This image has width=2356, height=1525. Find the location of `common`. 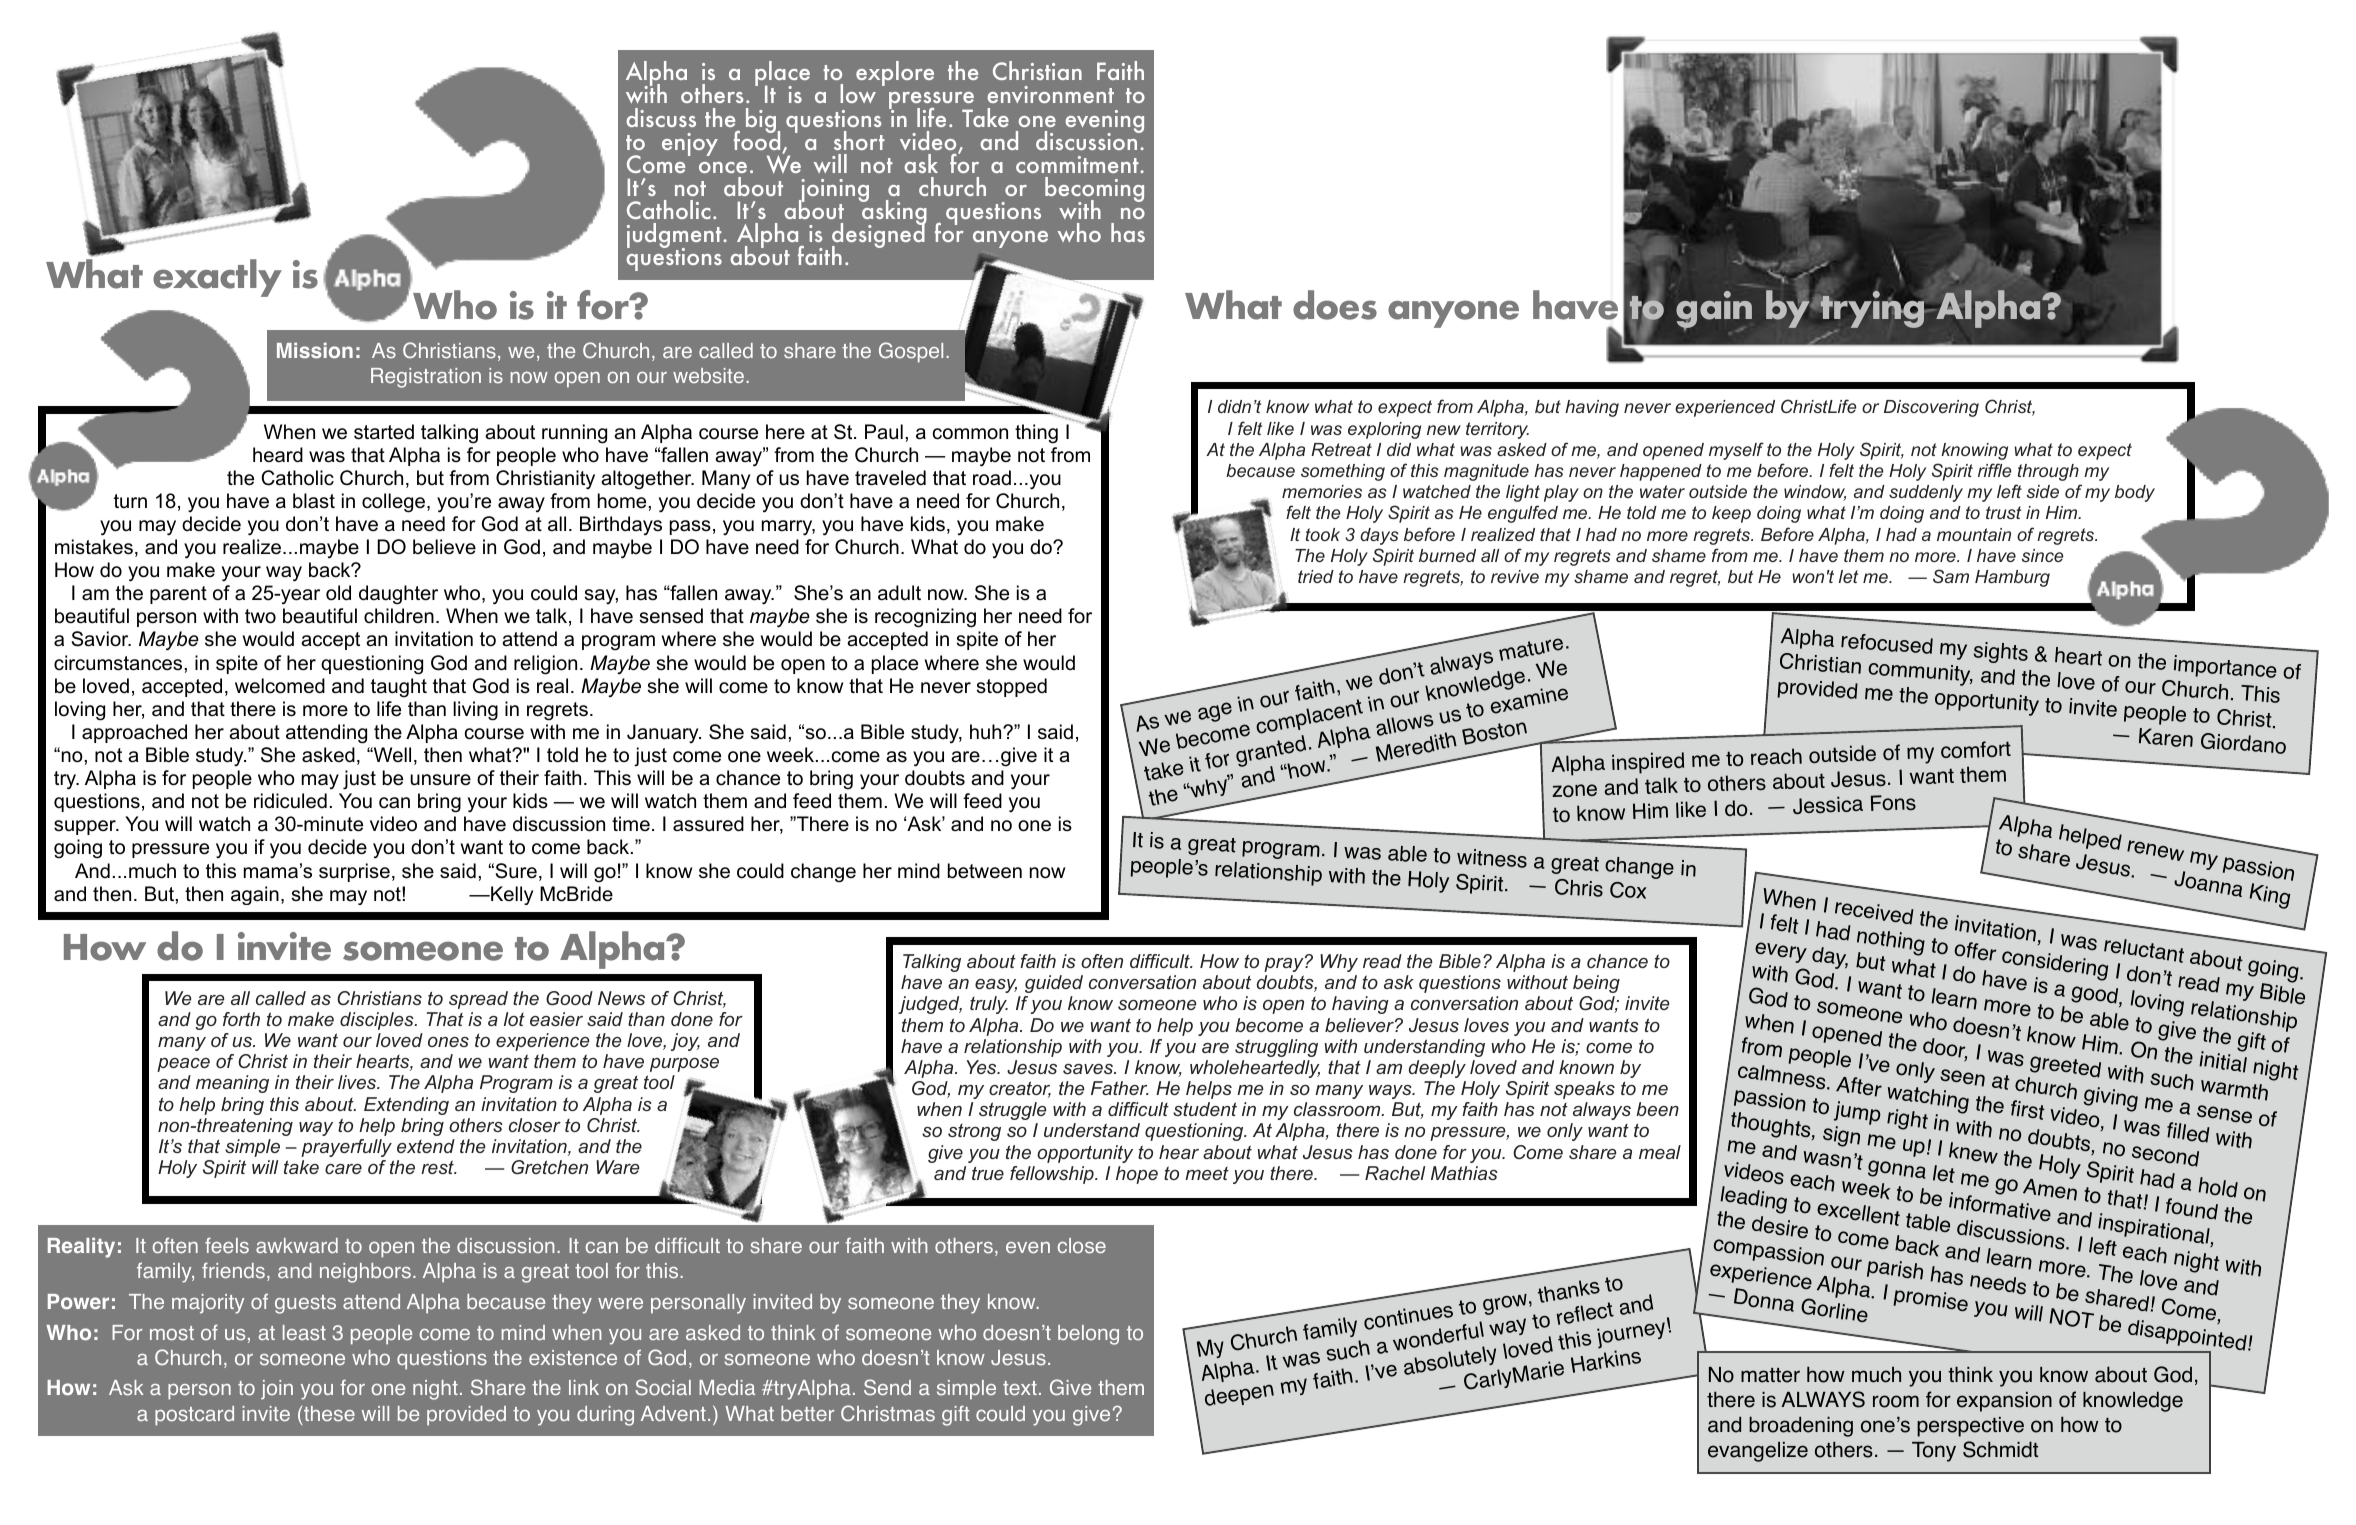

common is located at coordinates (970, 434).
